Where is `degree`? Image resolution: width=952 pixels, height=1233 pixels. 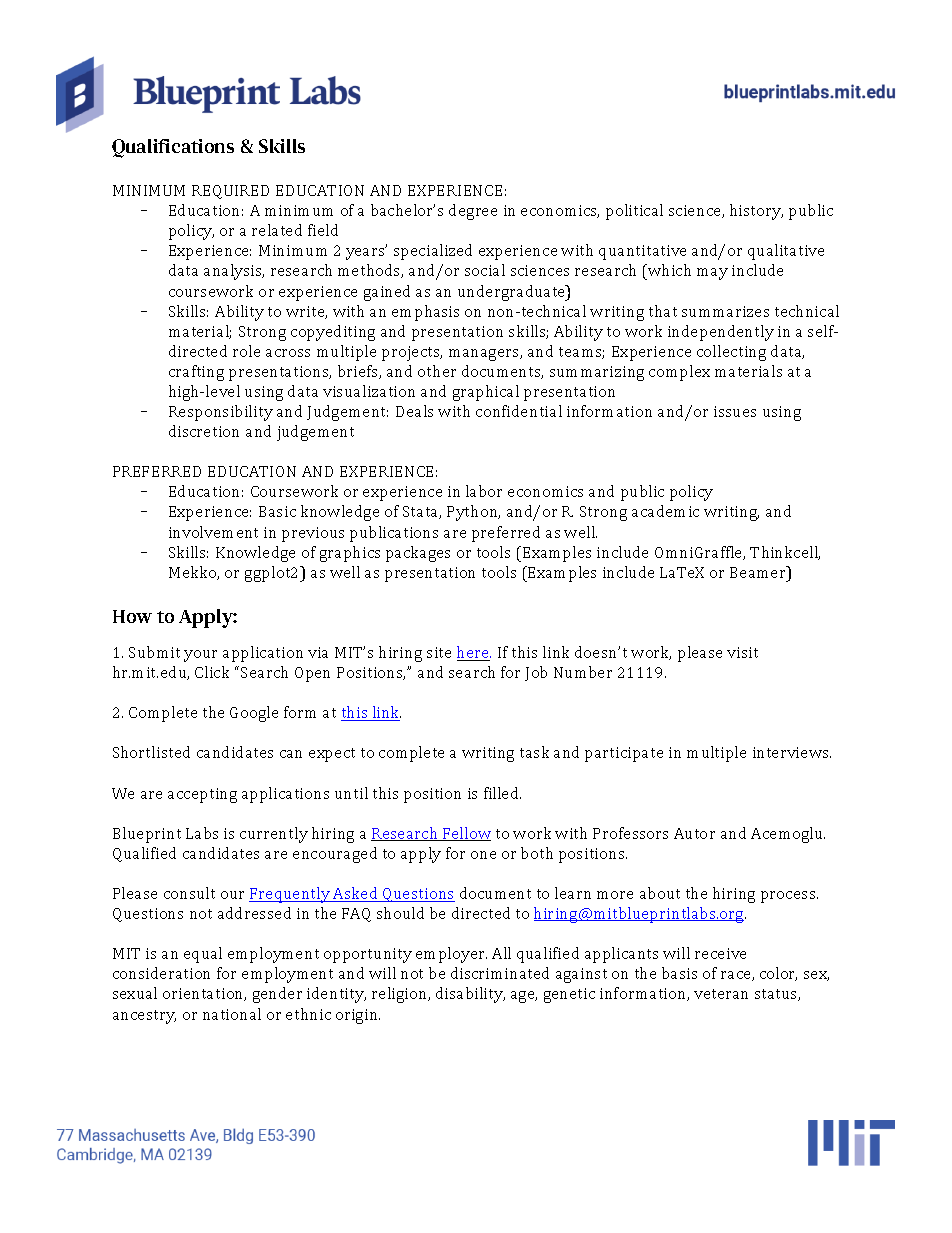 degree is located at coordinates (473, 212).
